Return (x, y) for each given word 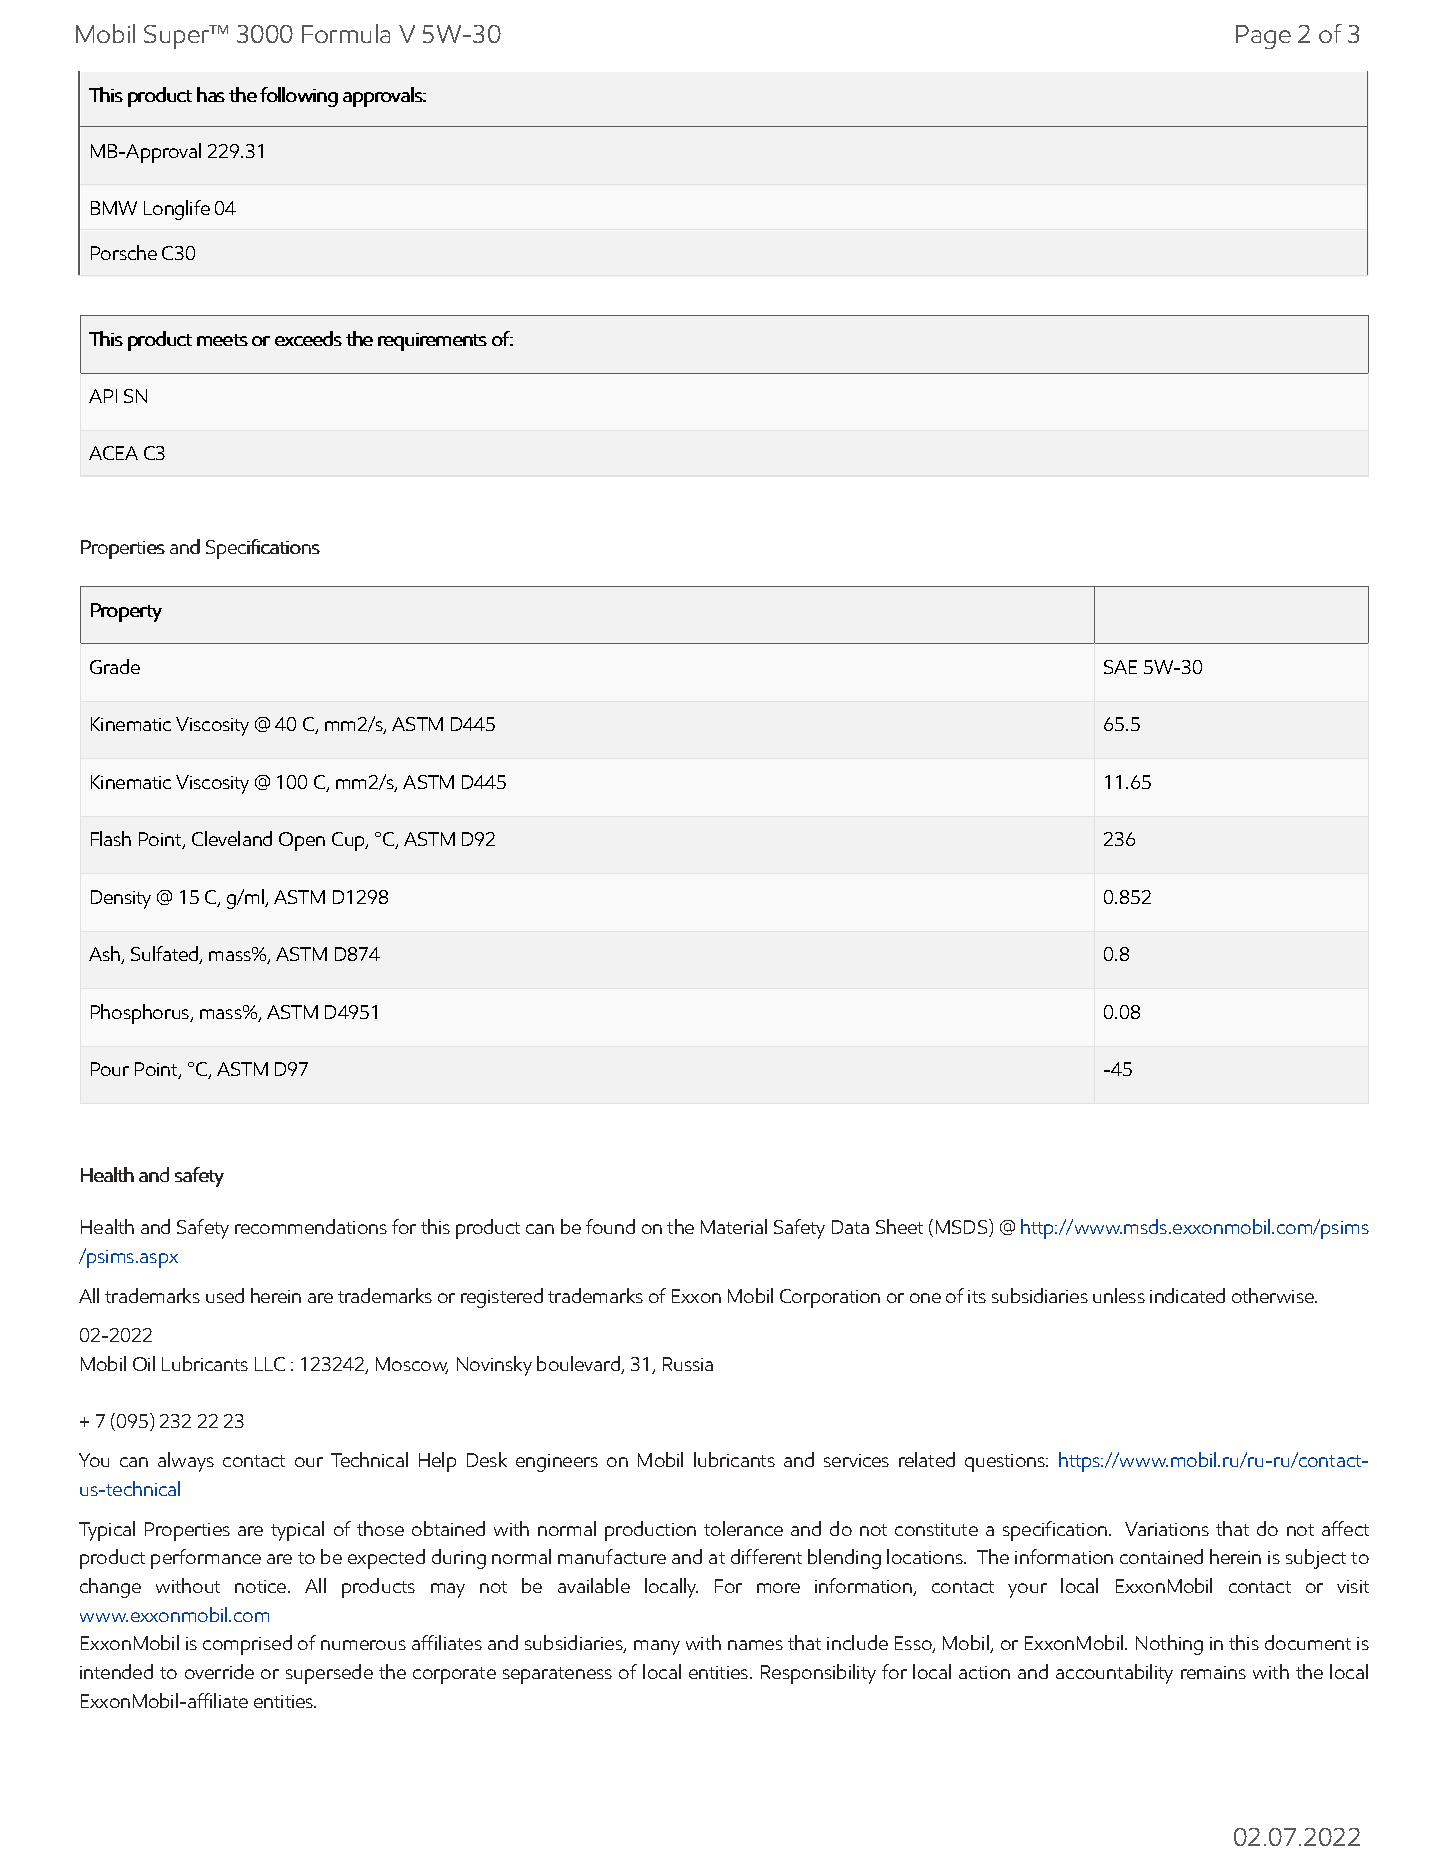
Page (1263, 37)
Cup (350, 841)
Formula (346, 33)
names (755, 1645)
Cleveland (232, 838)
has (211, 94)
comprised (247, 1645)
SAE (1120, 667)
